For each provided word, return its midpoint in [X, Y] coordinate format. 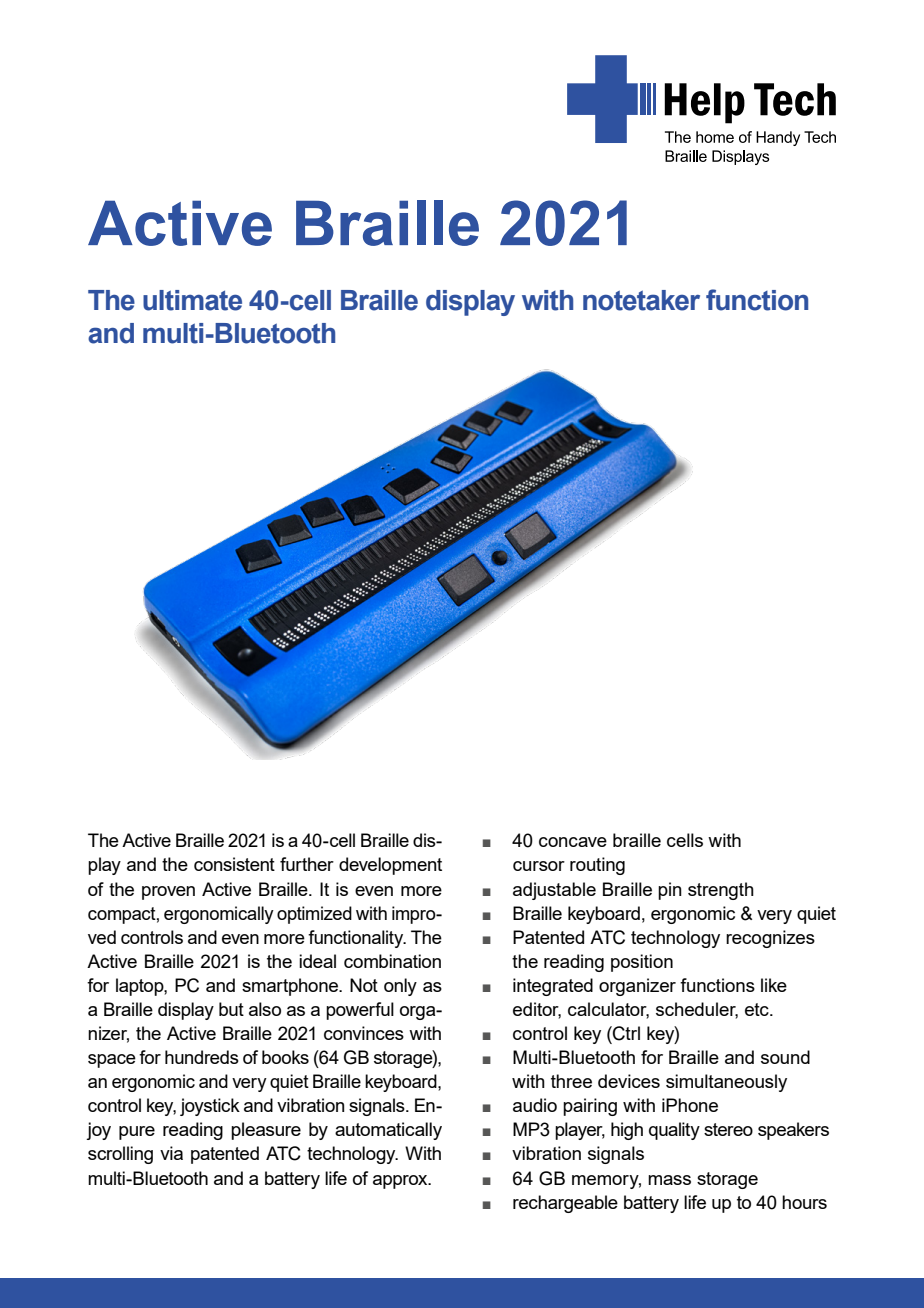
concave [573, 842]
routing [597, 866]
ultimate [192, 300]
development [390, 866]
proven [168, 893]
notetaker [641, 300]
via [171, 1153]
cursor [539, 866]
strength [721, 891]
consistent [234, 864]
